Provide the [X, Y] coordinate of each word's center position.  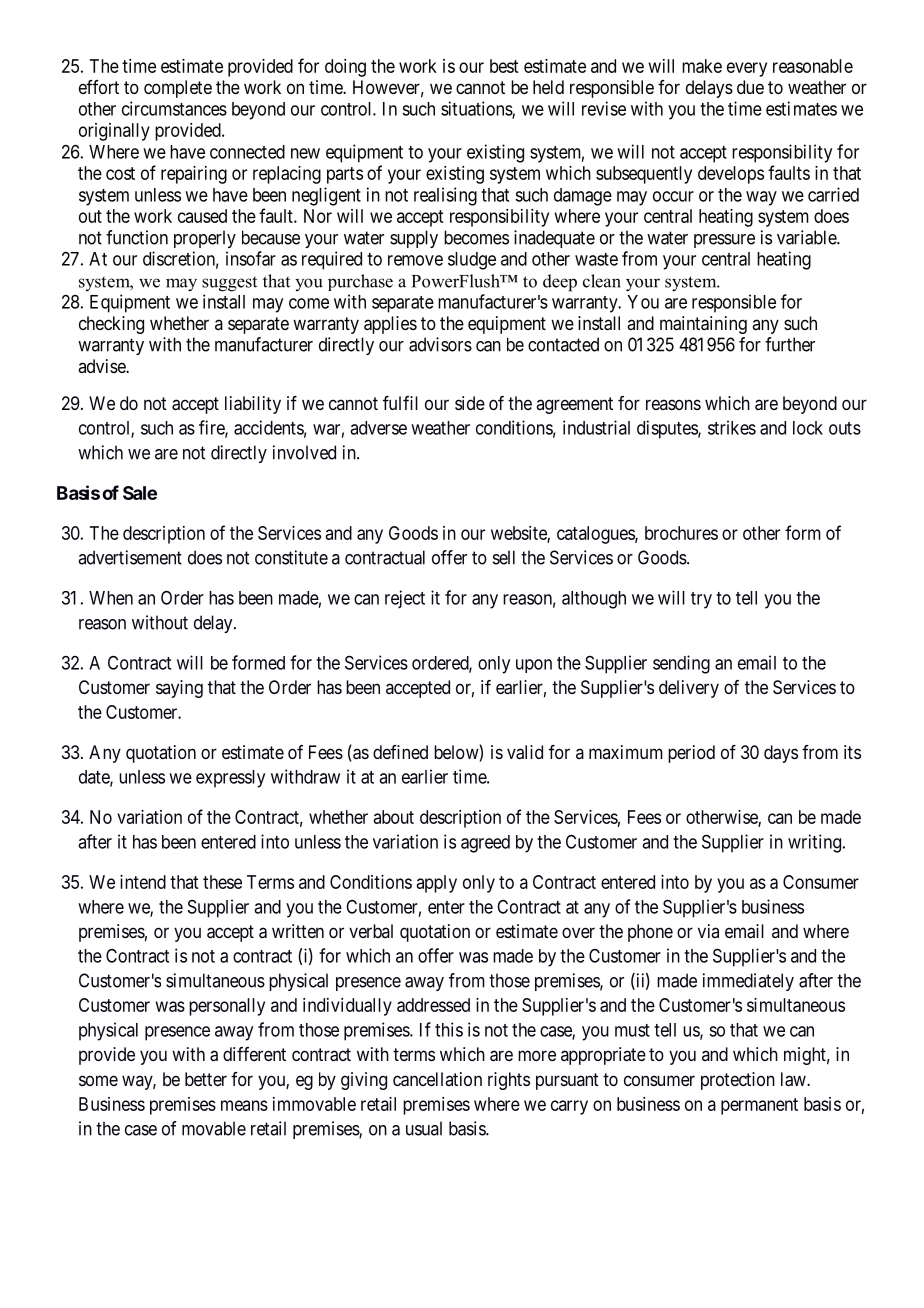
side [470, 403]
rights [509, 1081]
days [781, 754]
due [750, 87]
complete [178, 89]
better [206, 1079]
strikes [732, 427]
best [504, 66]
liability [253, 405]
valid [525, 752]
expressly [230, 779]
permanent [759, 1106]
